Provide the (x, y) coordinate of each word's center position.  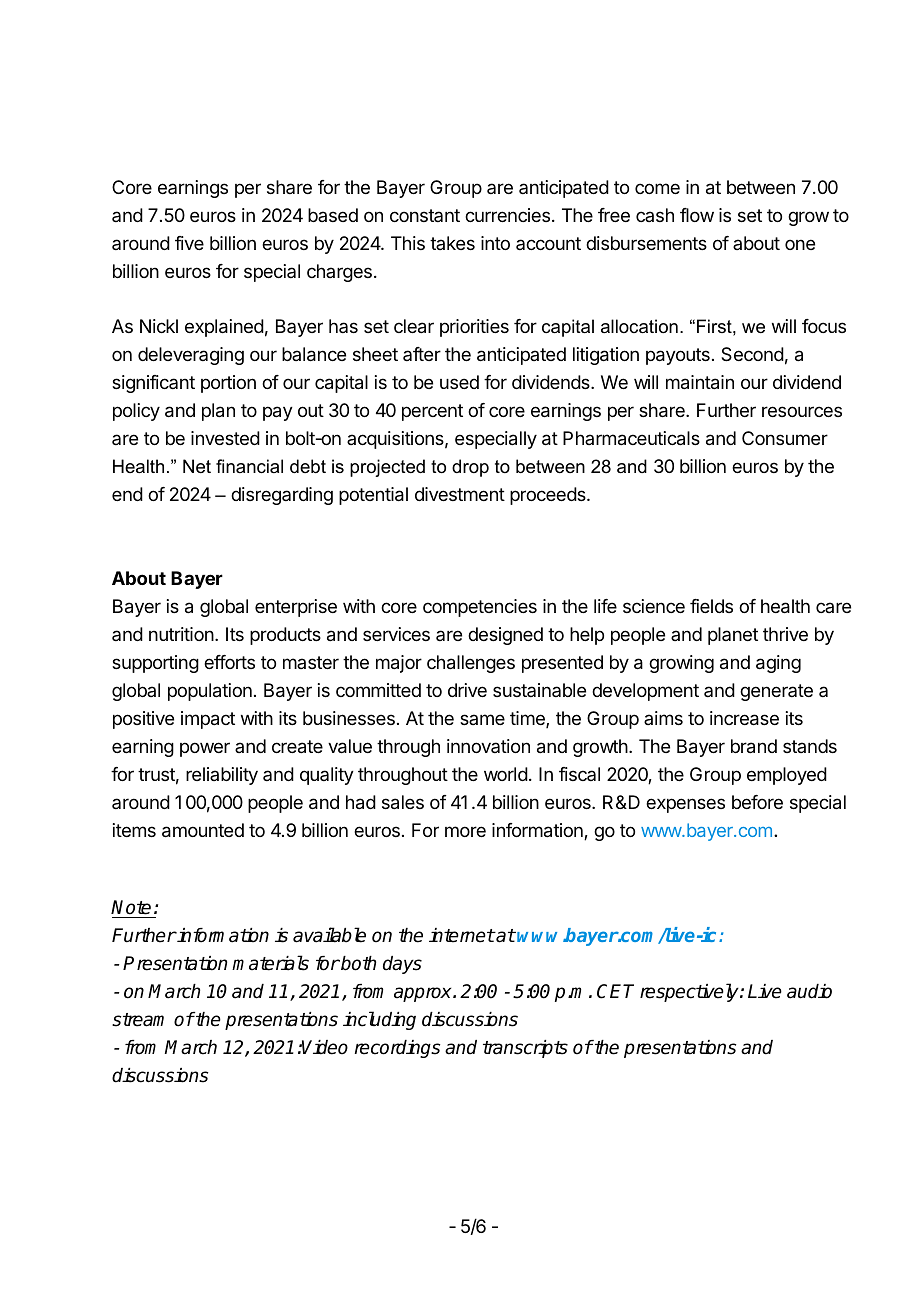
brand (754, 746)
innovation (488, 746)
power (205, 749)
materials (270, 963)
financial (249, 466)
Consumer (785, 438)
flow (697, 215)
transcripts (525, 1049)
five (189, 243)
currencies (507, 215)
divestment (460, 494)
